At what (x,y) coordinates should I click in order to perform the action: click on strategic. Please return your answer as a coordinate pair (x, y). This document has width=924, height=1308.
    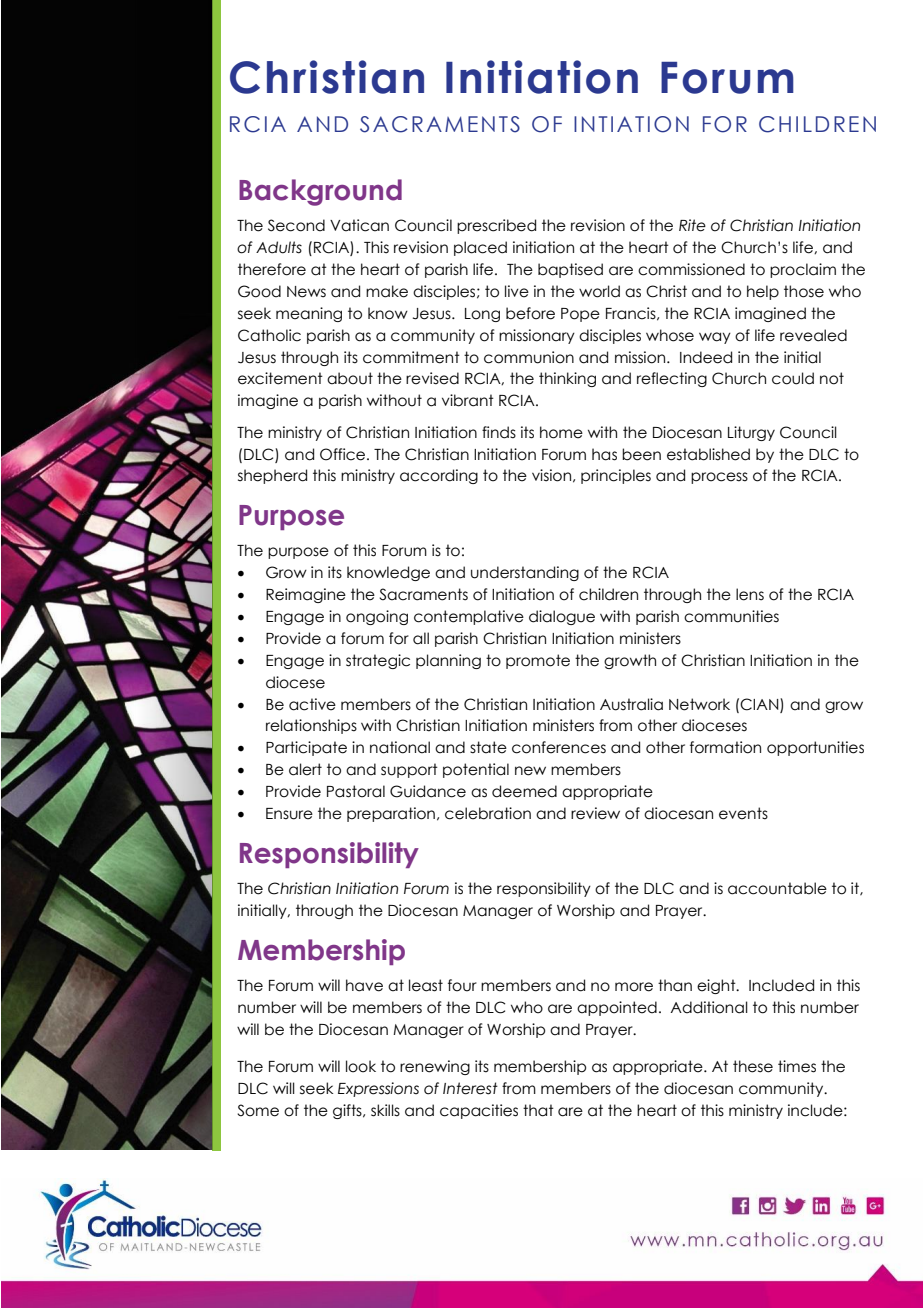
    Looking at the image, I should click on (378, 661).
